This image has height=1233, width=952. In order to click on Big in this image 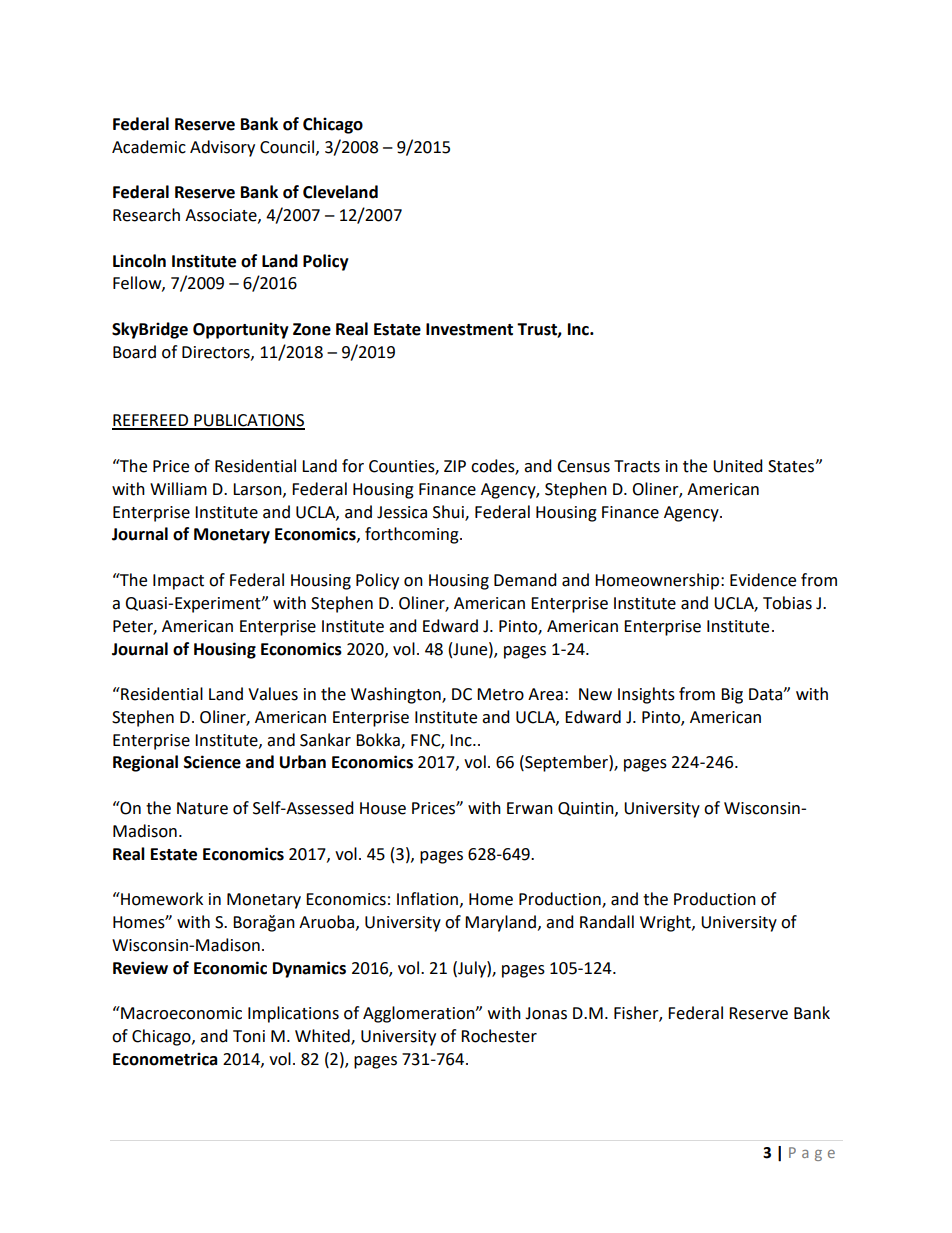, I will do `click(732, 696)`.
